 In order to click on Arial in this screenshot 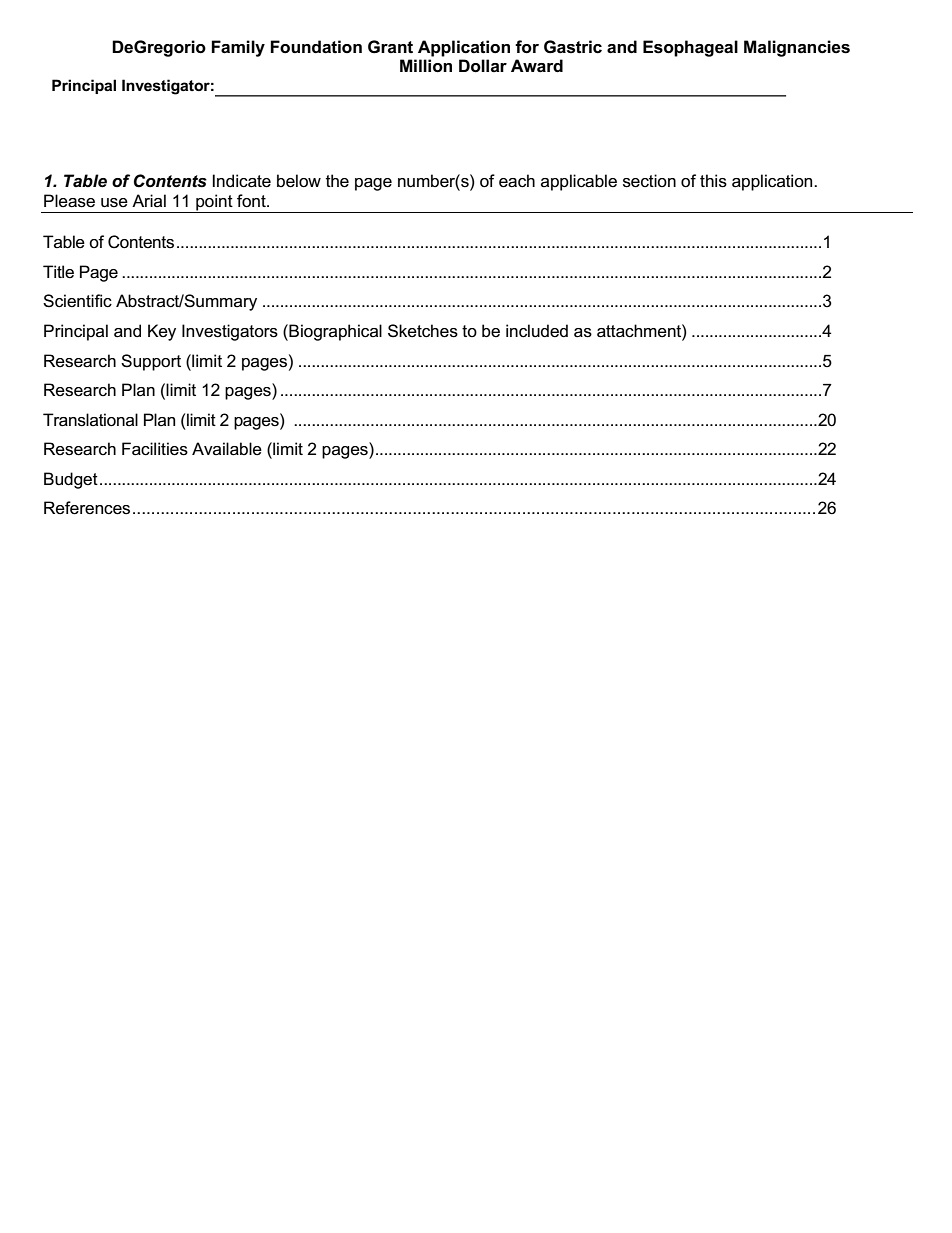, I will do `click(149, 200)`.
